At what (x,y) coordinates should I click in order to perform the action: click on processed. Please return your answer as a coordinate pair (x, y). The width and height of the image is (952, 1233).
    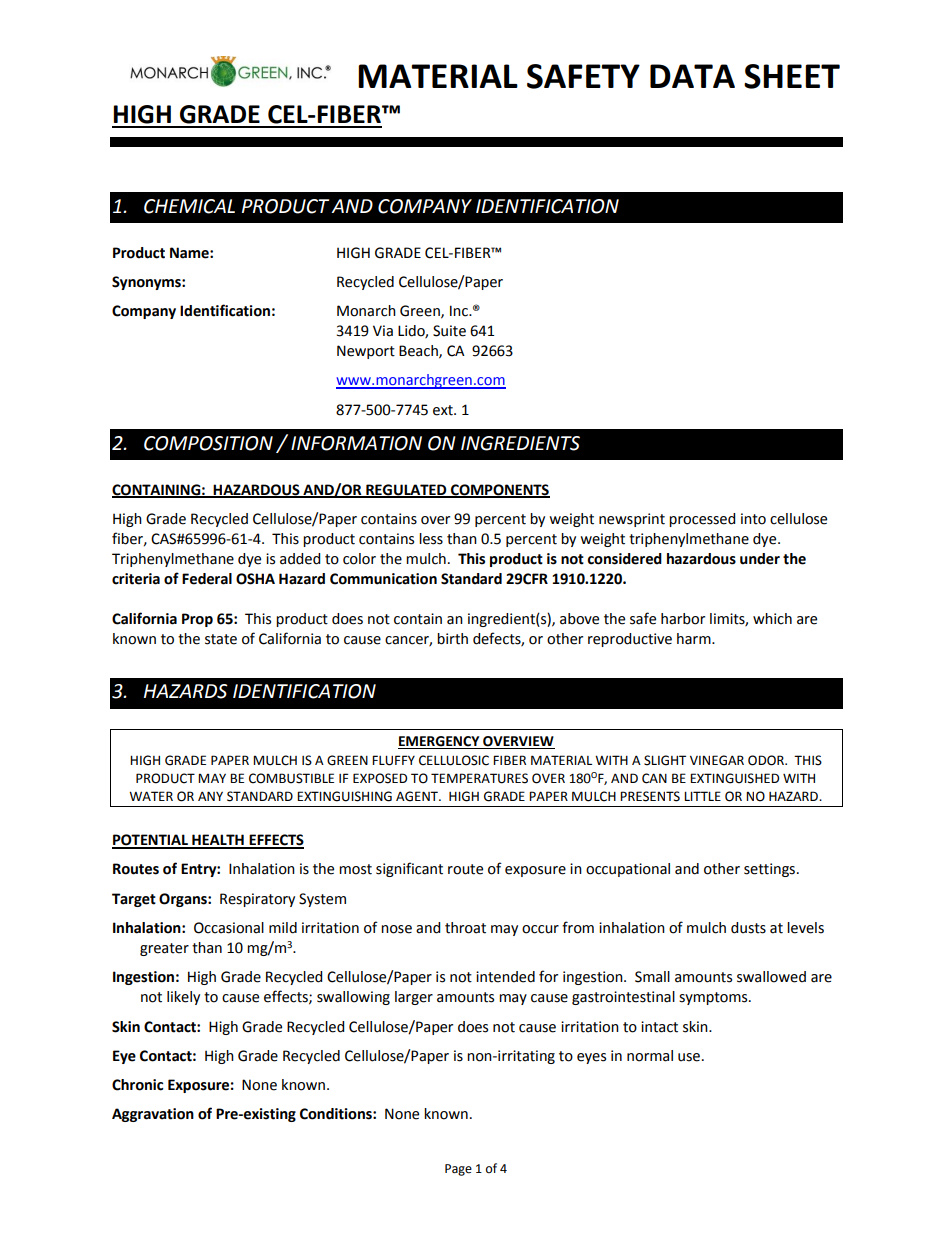
    Looking at the image, I should click on (702, 520).
